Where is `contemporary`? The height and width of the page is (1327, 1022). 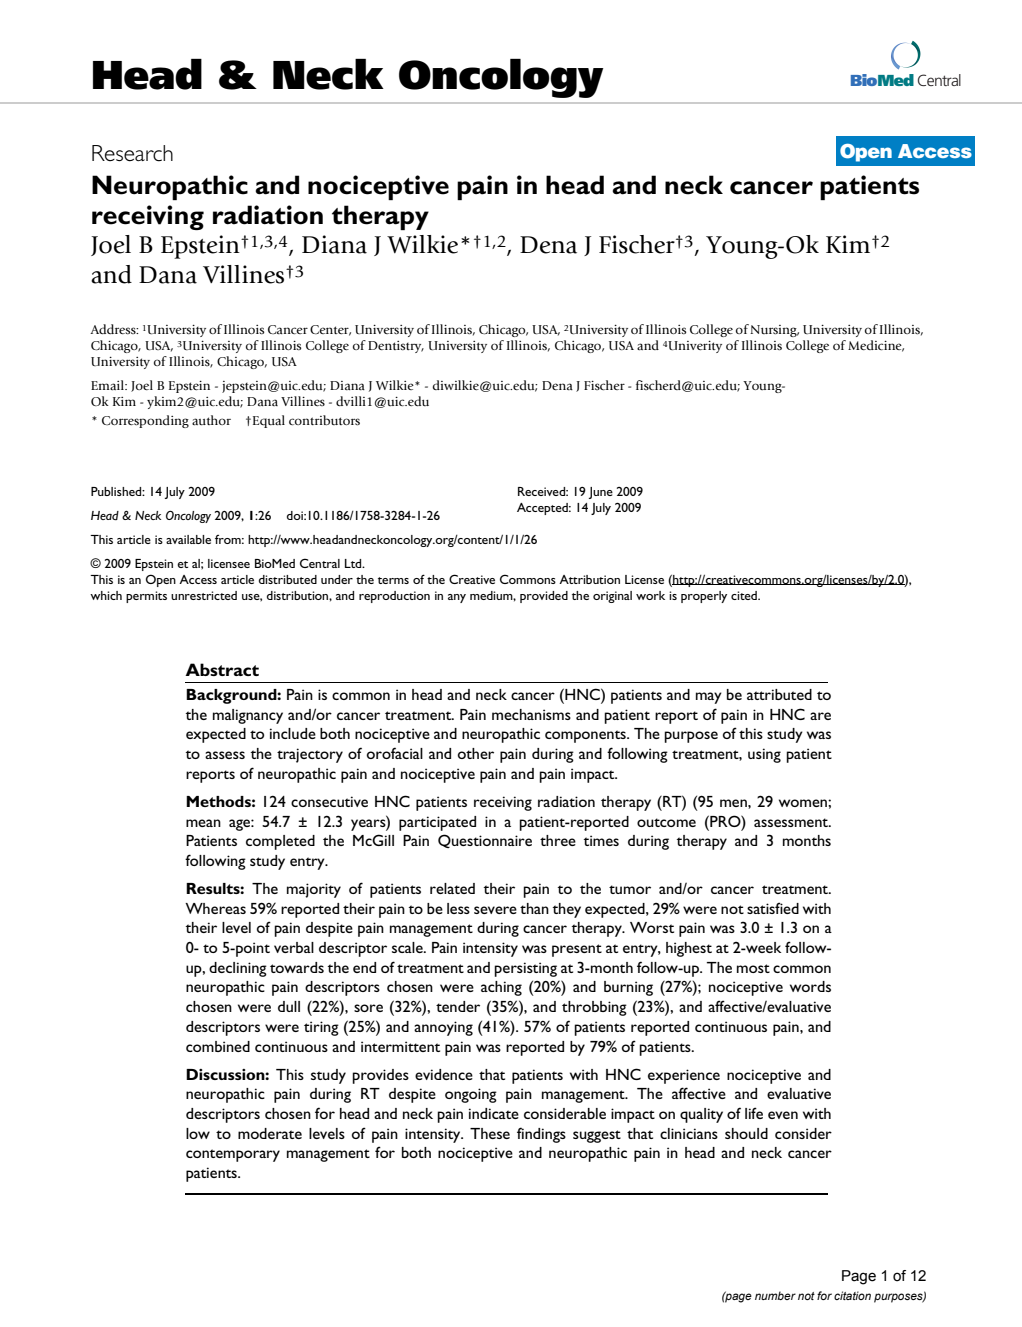 contemporary is located at coordinates (233, 1155).
